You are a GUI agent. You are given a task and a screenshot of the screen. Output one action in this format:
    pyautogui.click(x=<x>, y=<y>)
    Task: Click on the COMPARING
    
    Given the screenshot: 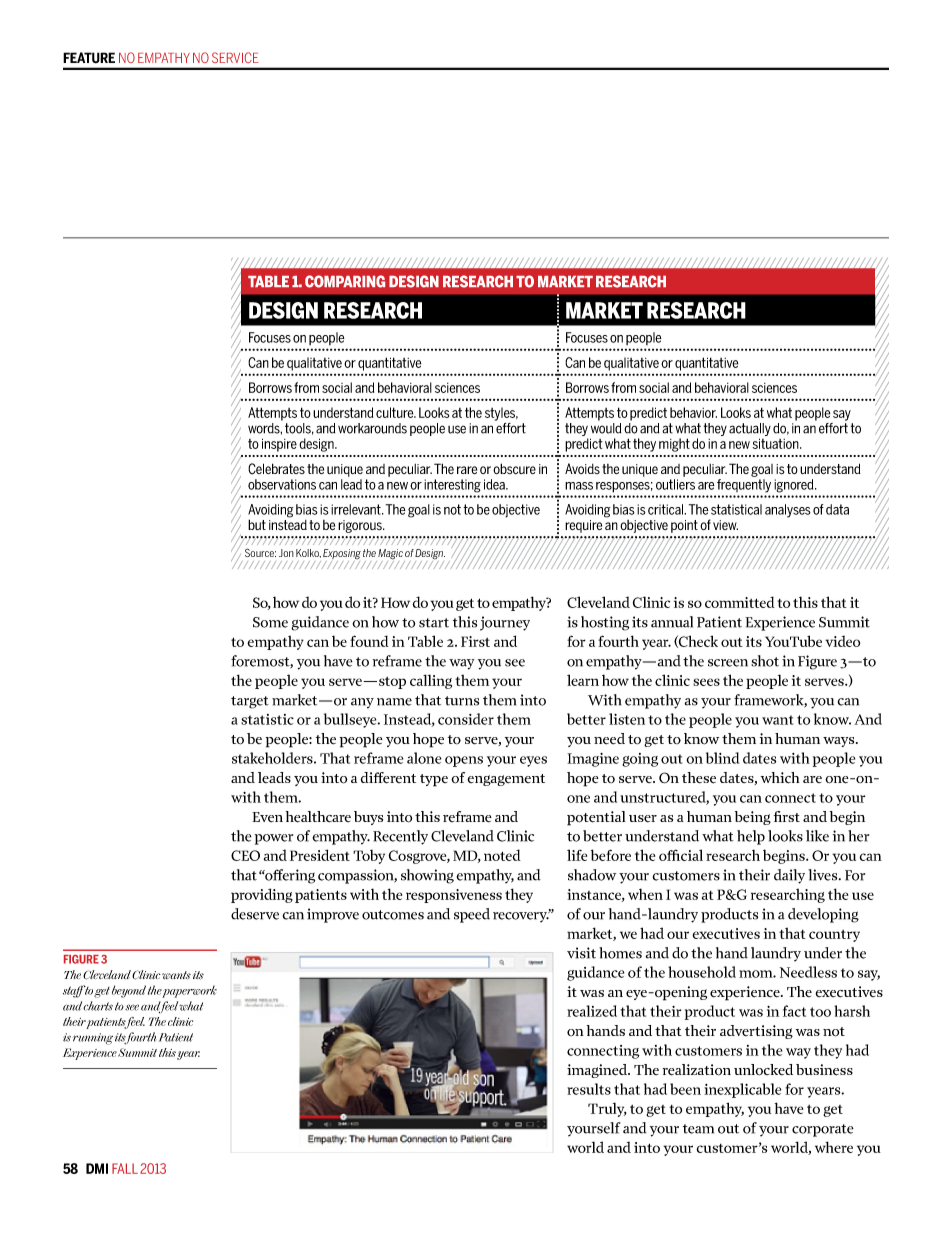 What is the action you would take?
    pyautogui.click(x=345, y=281)
